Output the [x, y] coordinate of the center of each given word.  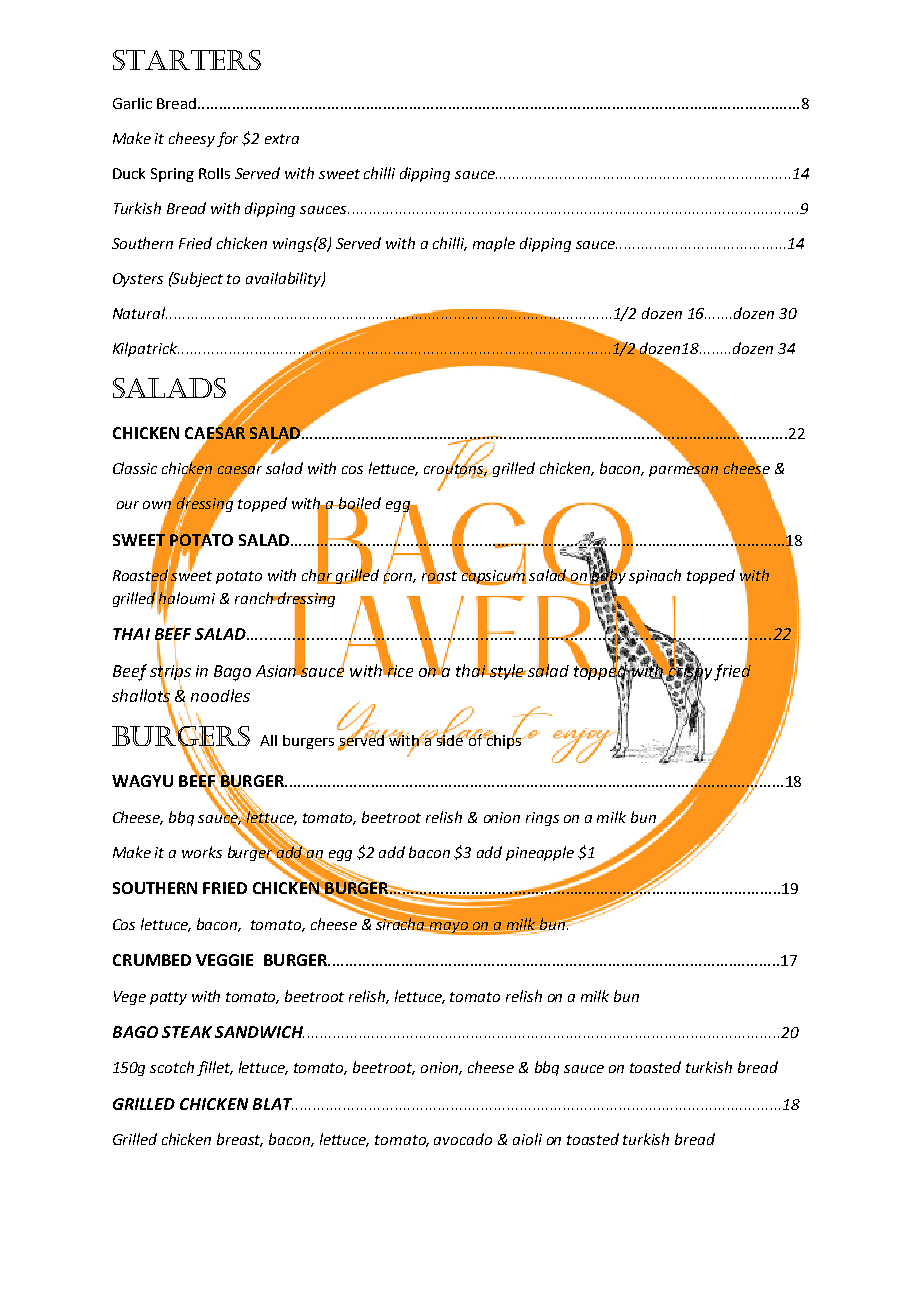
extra [282, 139]
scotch [172, 1067]
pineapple [540, 853]
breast [240, 1140]
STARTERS [187, 60]
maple [494, 244]
